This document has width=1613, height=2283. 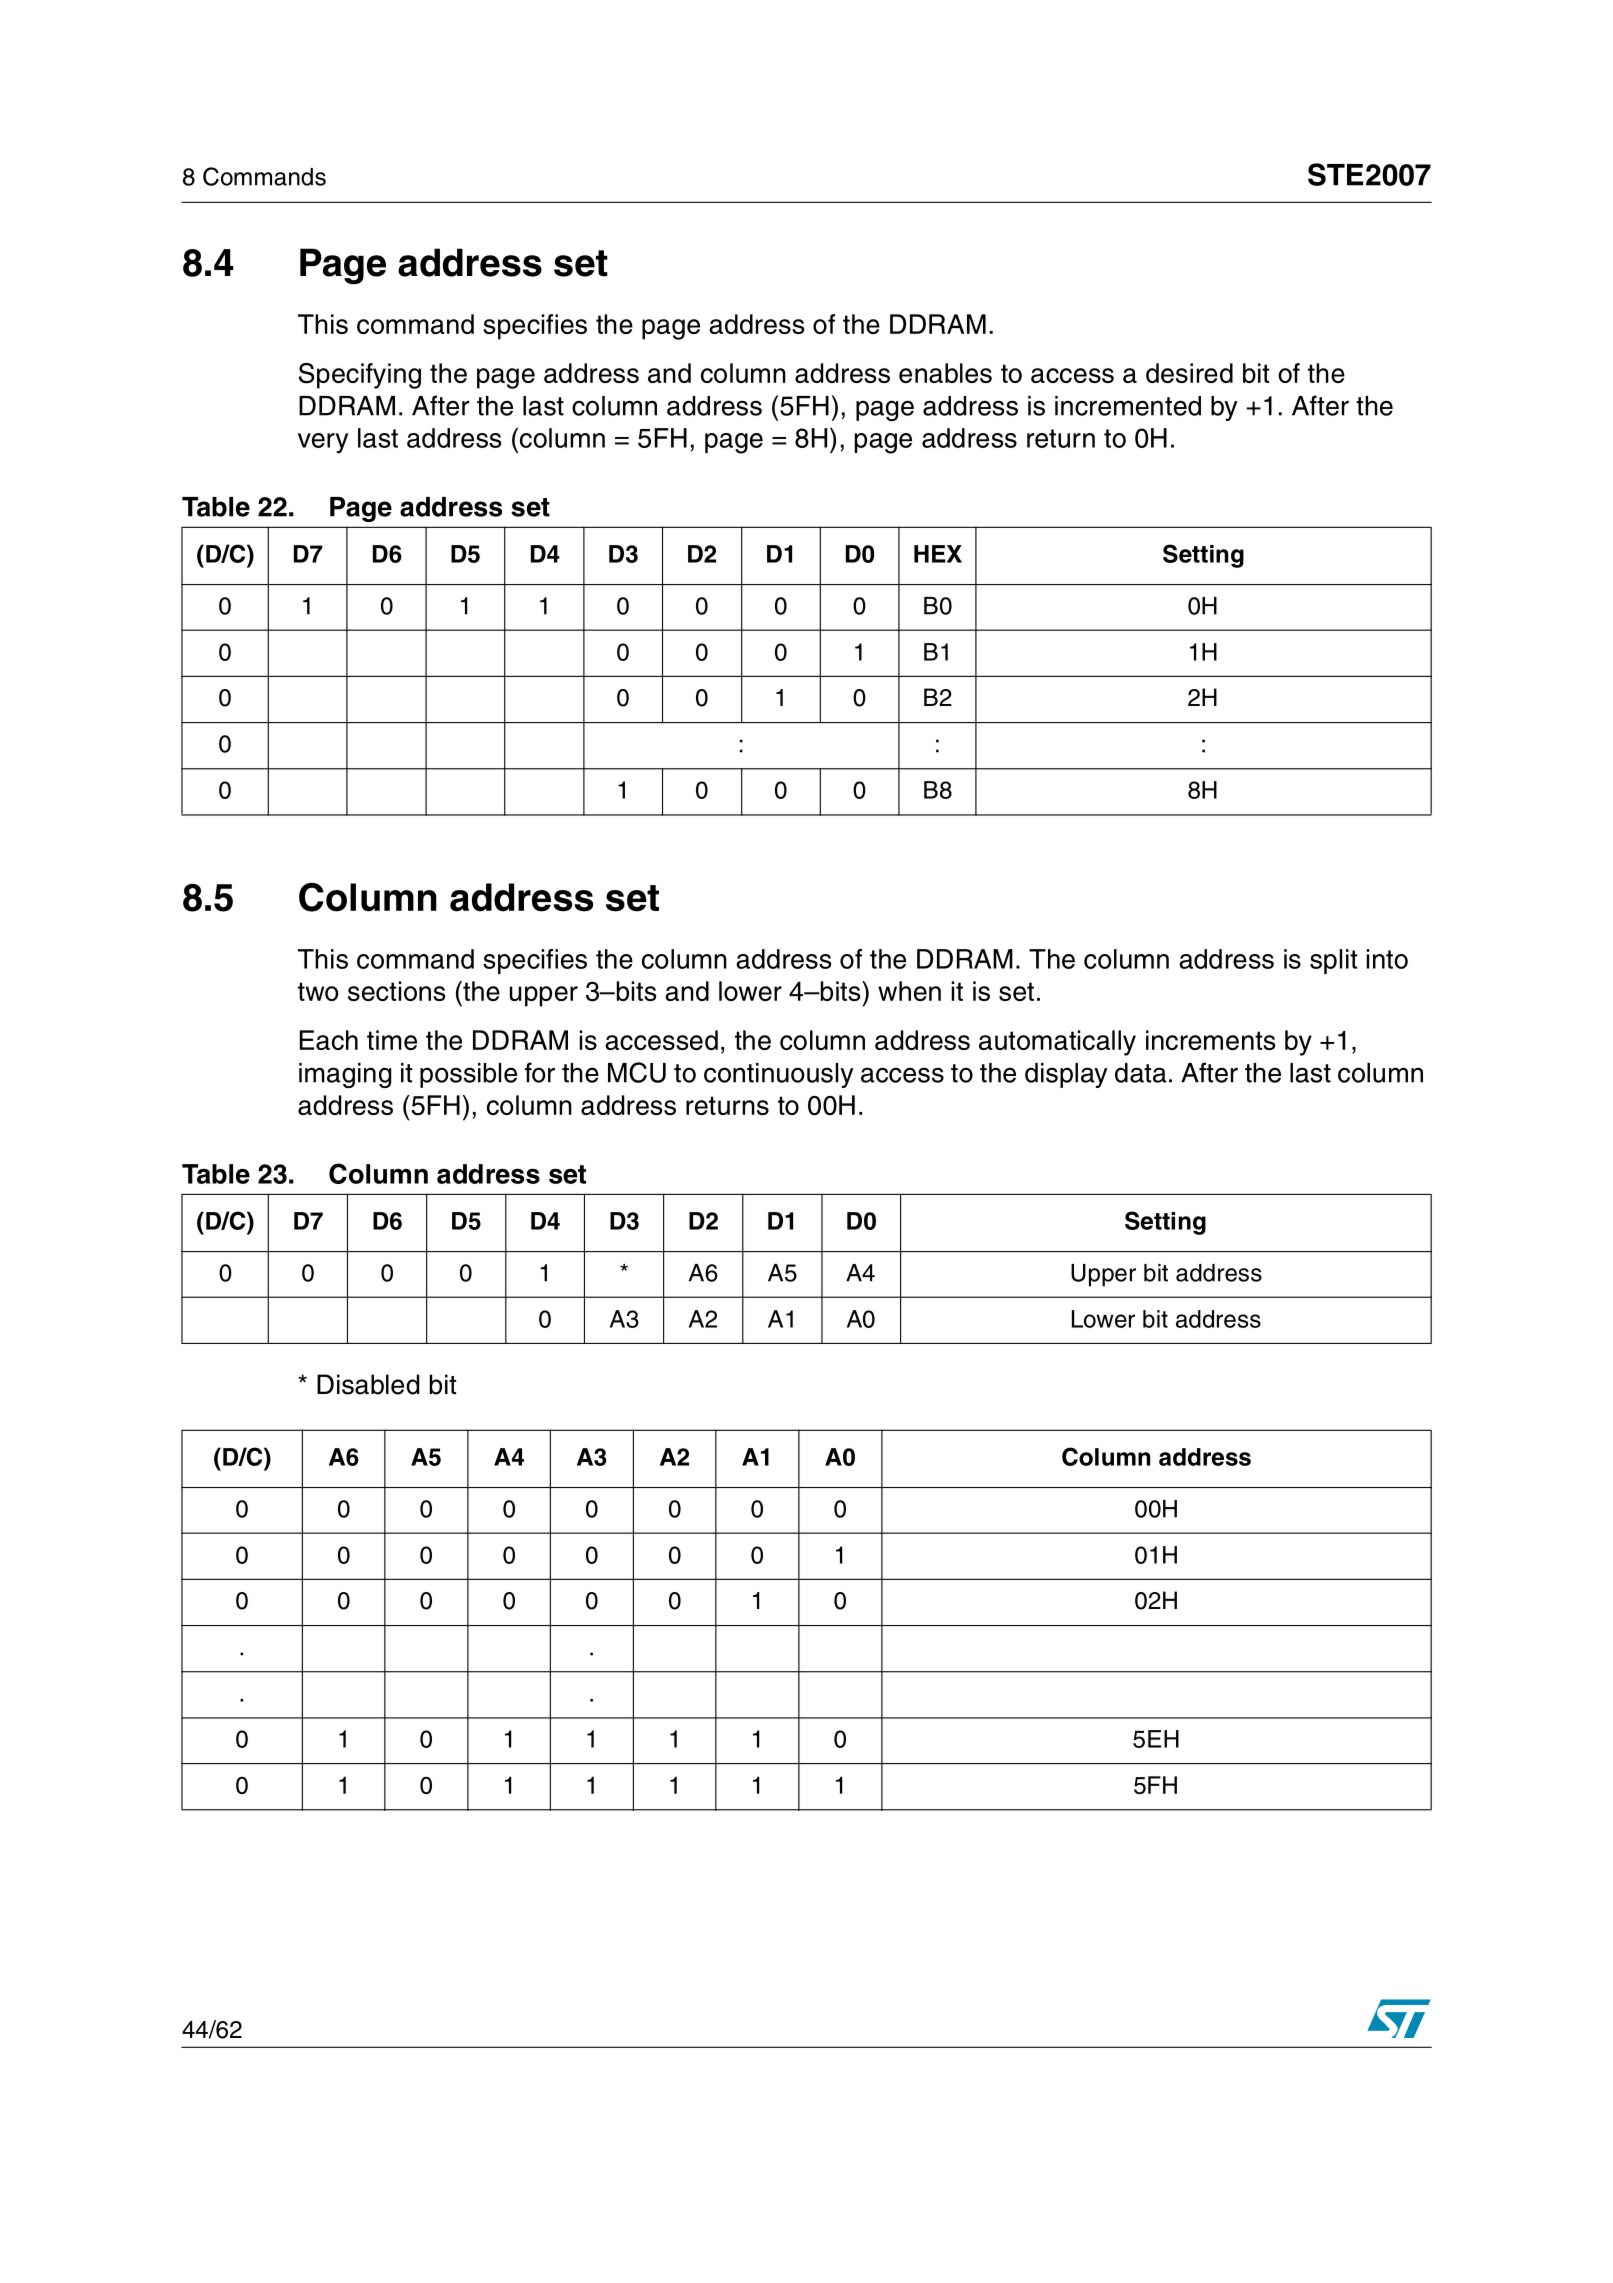 I want to click on increments, so click(x=1211, y=1040).
